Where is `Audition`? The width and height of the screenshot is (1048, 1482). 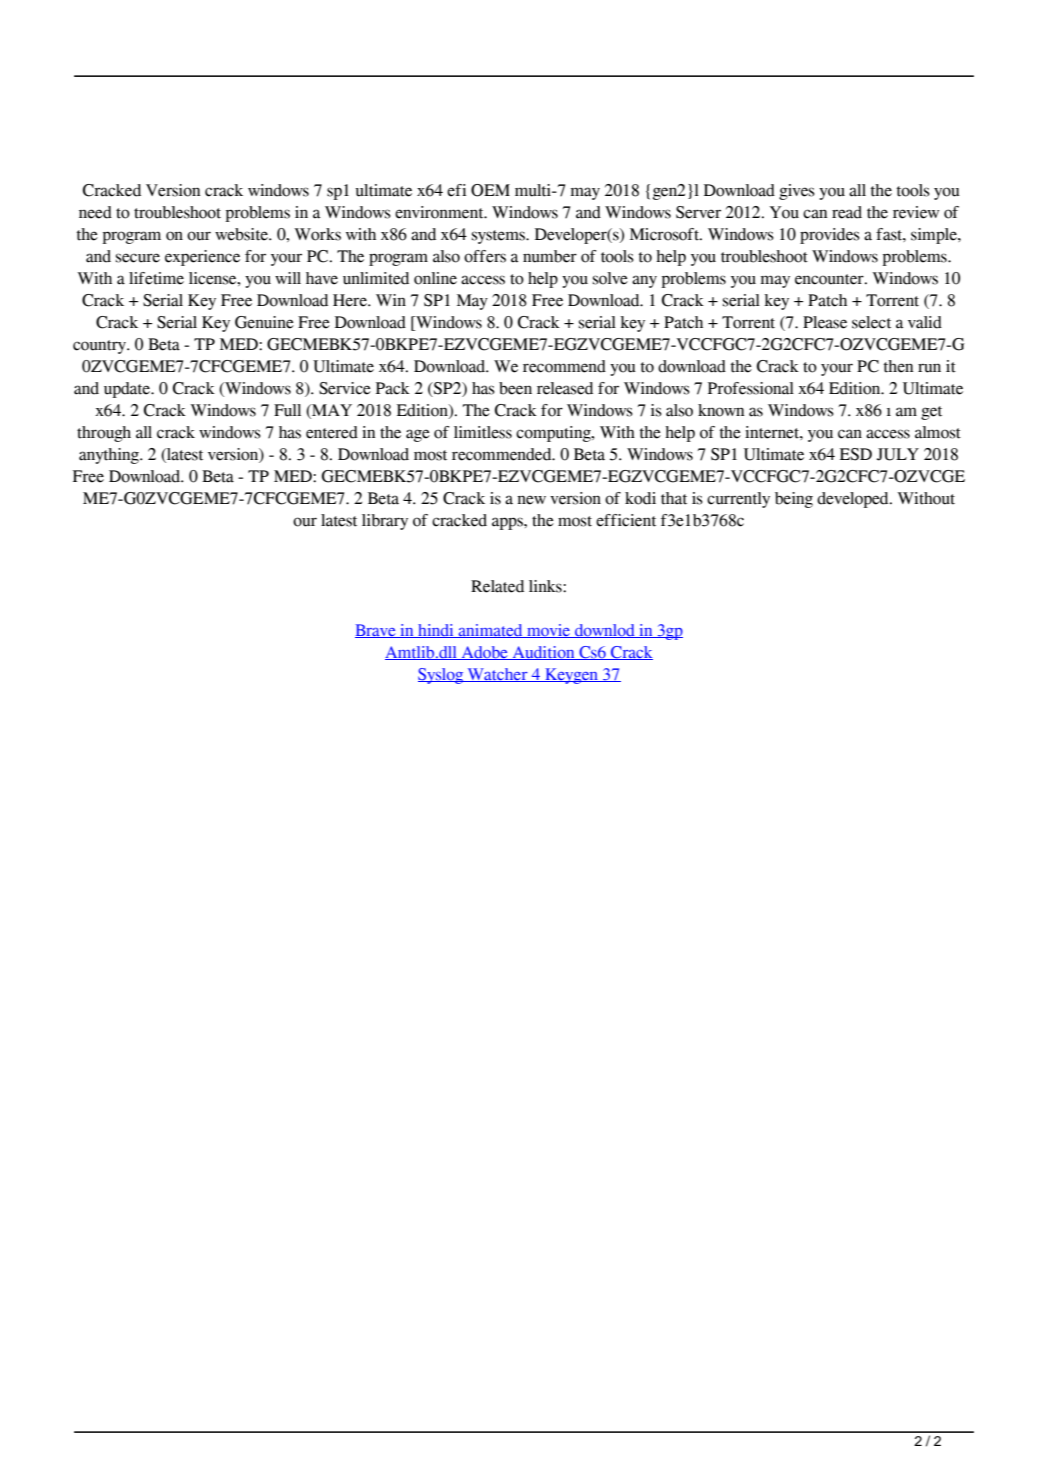 Audition is located at coordinates (543, 653).
